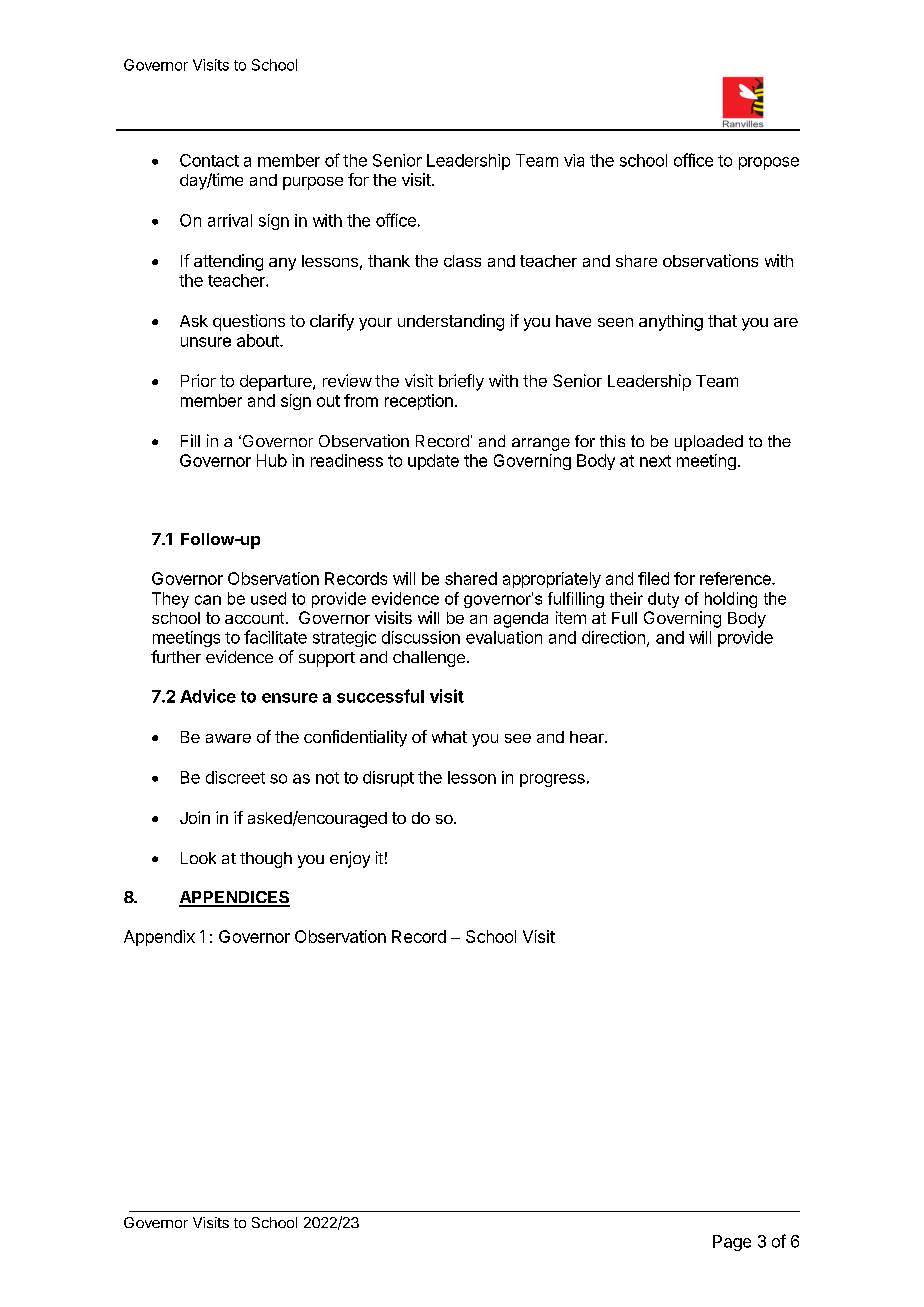  Describe the element at coordinates (208, 600) in the image. I see `can` at that location.
